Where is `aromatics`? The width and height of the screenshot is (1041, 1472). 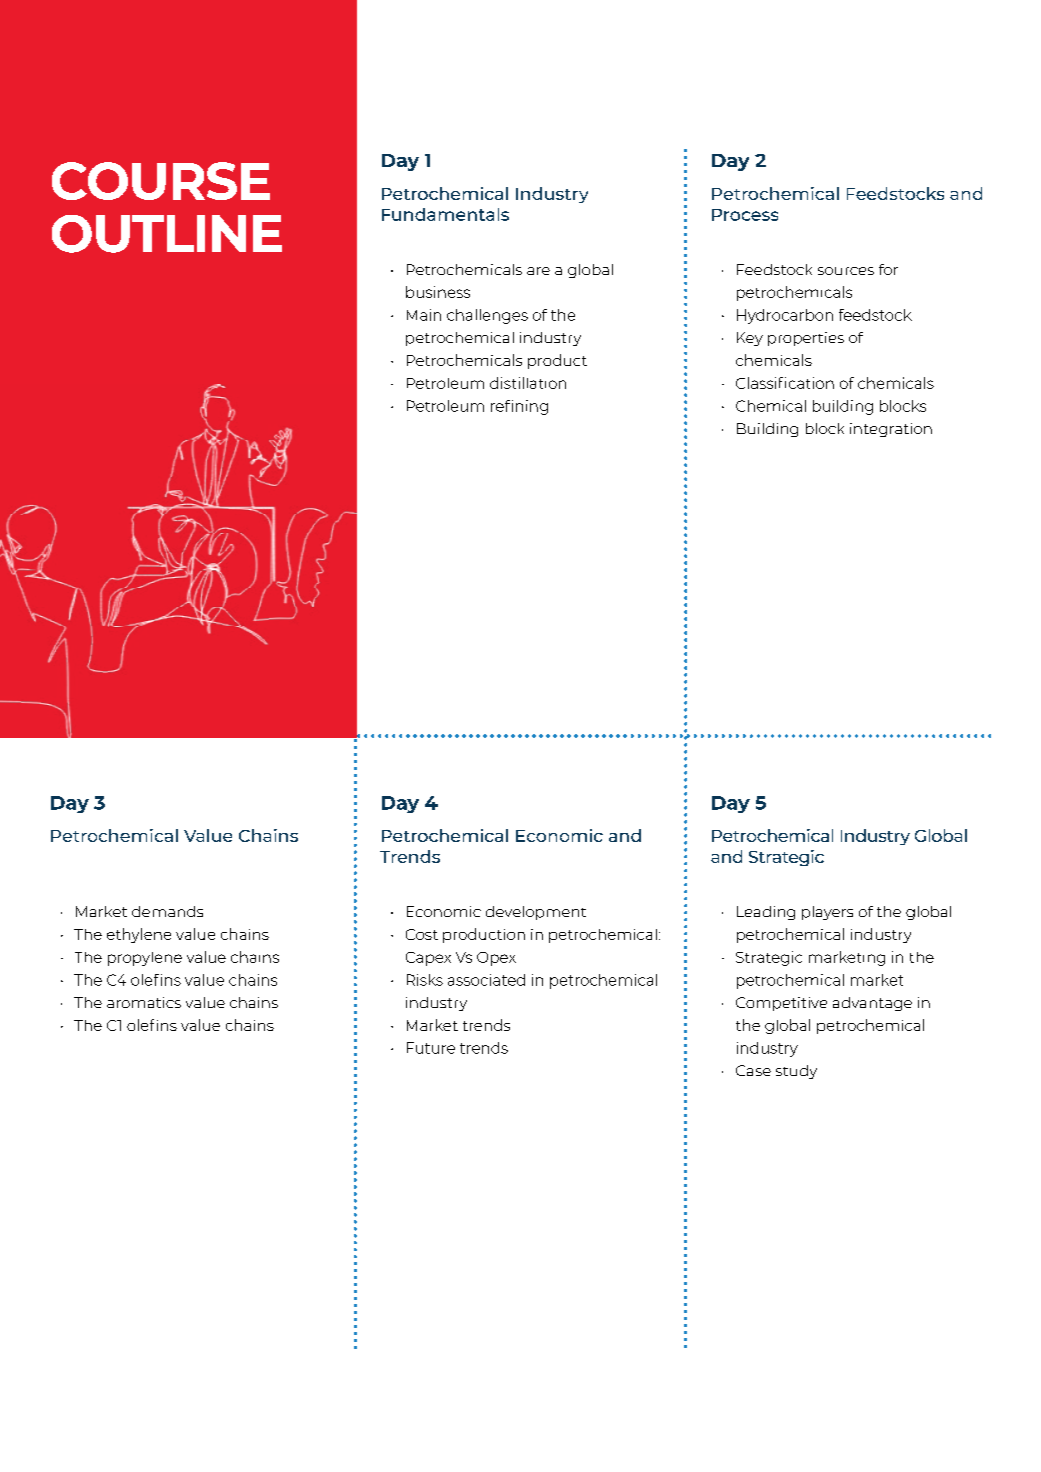
aromatics is located at coordinates (144, 1002).
